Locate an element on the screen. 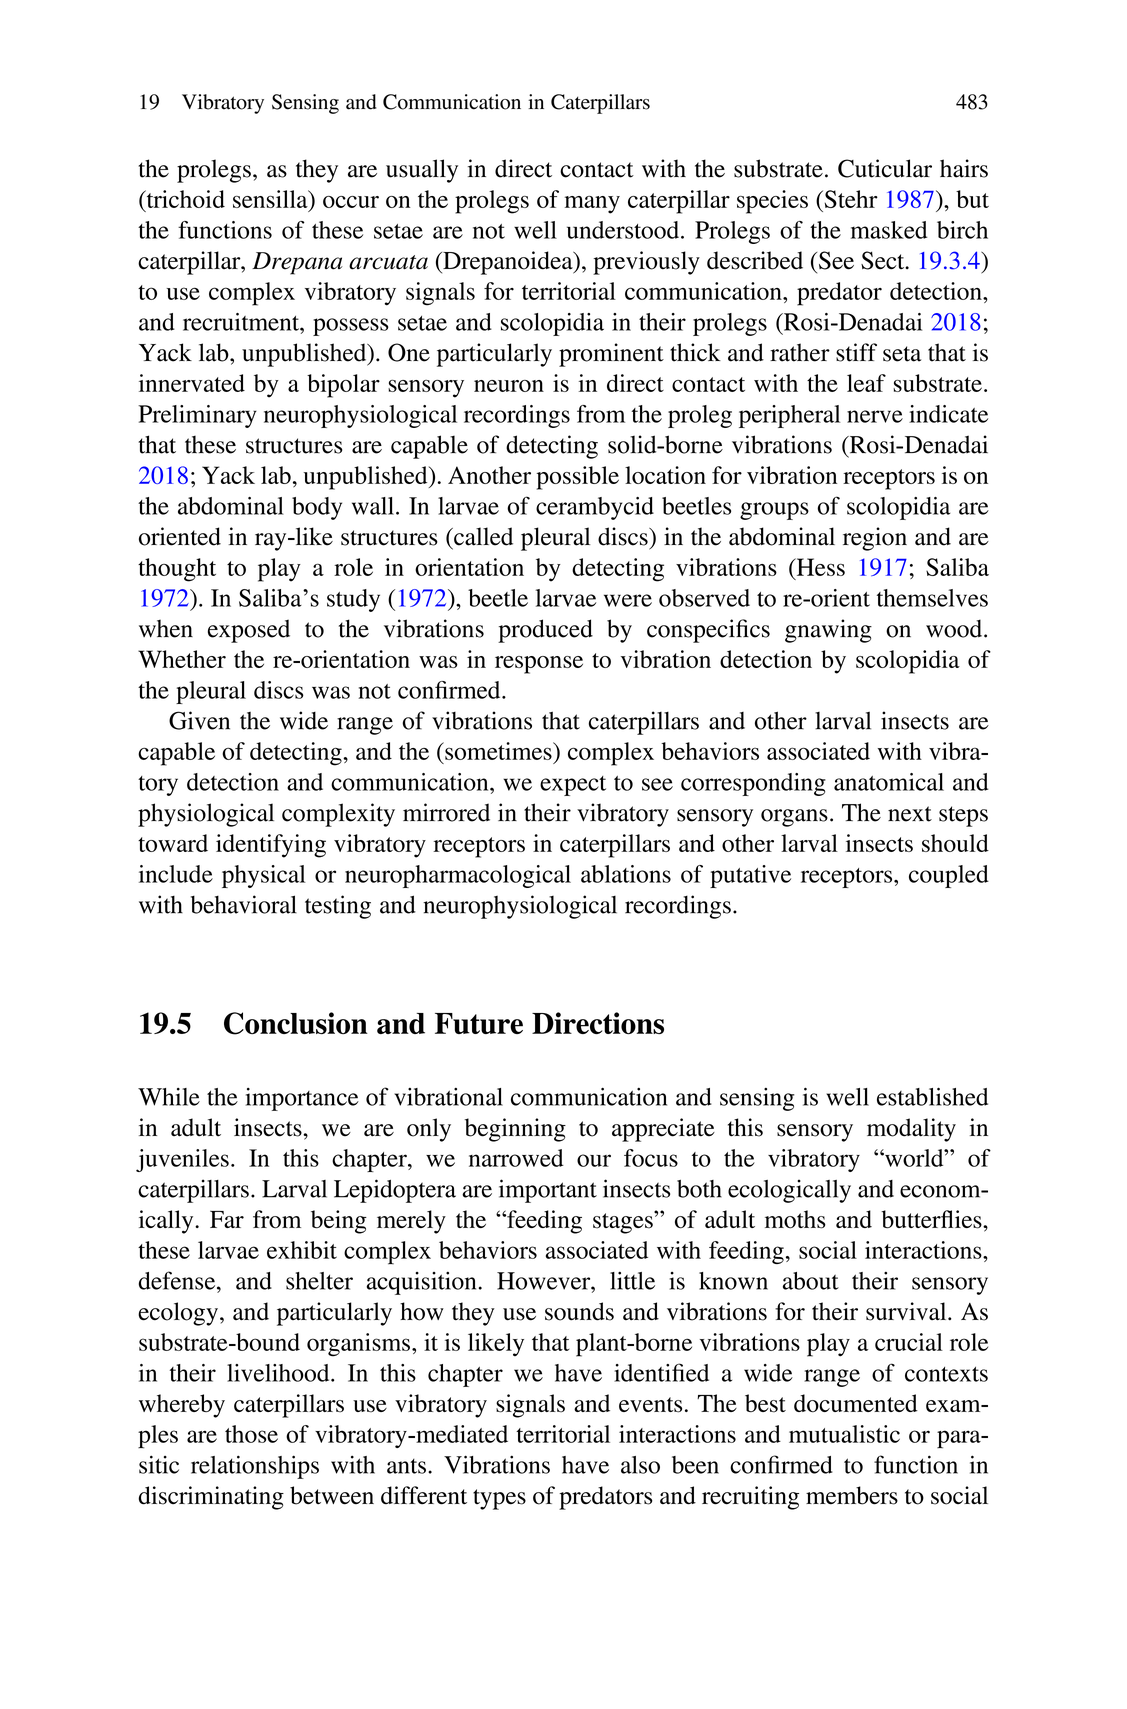  masked is located at coordinates (889, 230).
